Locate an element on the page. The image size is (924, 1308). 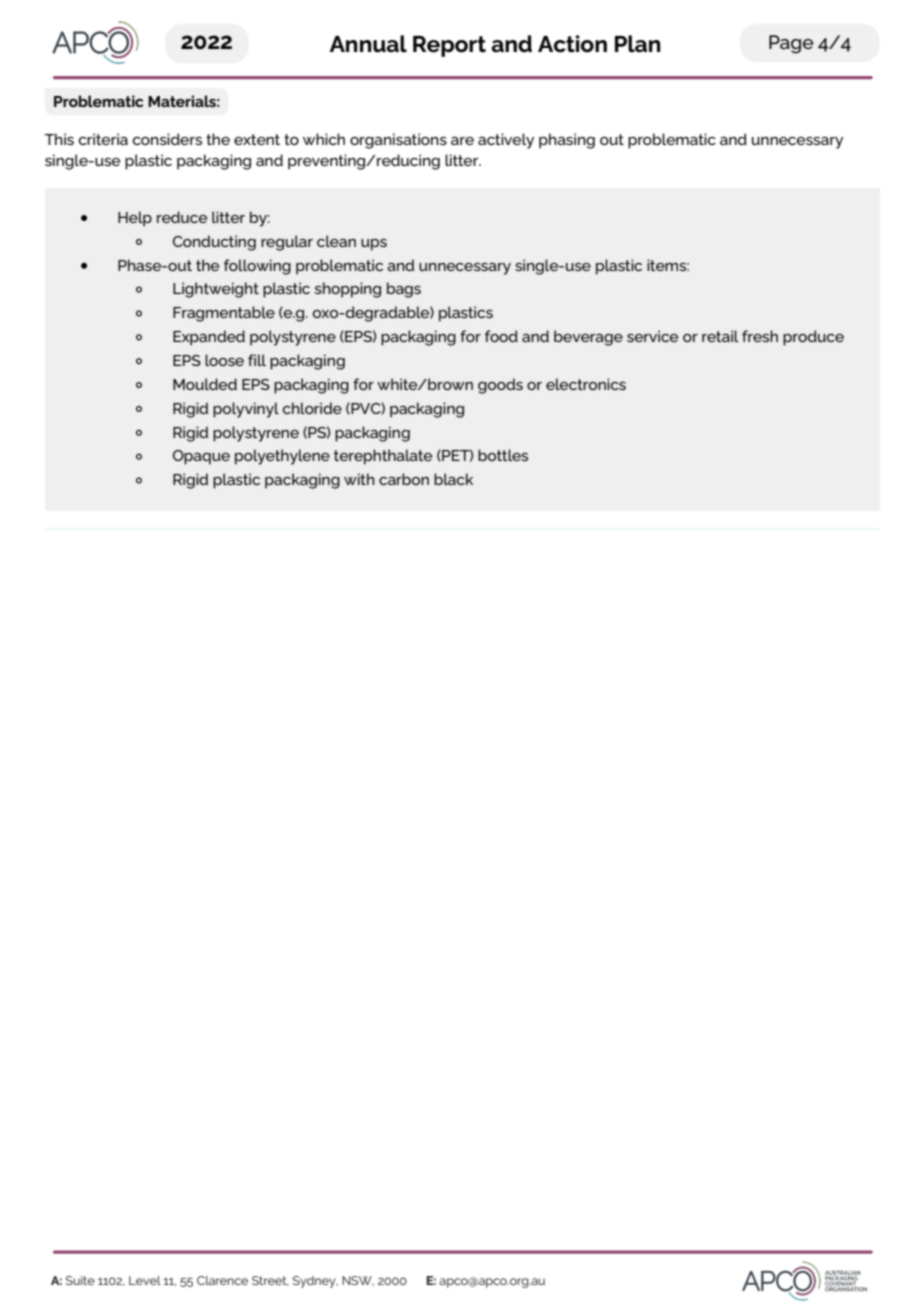
Opaque is located at coordinates (201, 457).
